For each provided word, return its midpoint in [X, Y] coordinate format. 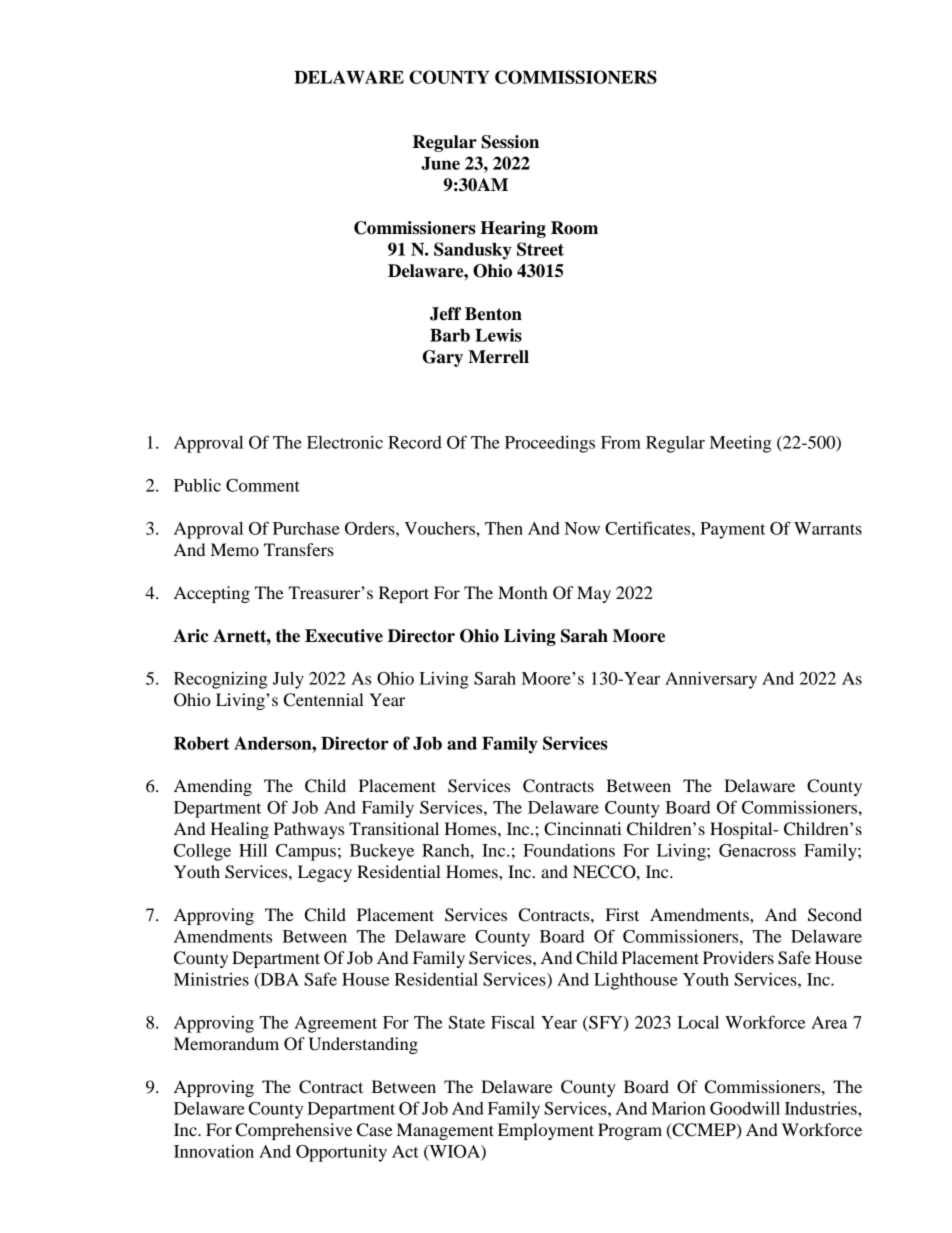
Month [523, 592]
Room [574, 228]
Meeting [740, 444]
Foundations [569, 850]
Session [510, 142]
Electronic [345, 442]
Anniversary [711, 680]
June [440, 163]
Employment [546, 1131]
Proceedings [550, 444]
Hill [253, 850]
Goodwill [745, 1108]
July [288, 680]
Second [835, 915]
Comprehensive [294, 1131]
